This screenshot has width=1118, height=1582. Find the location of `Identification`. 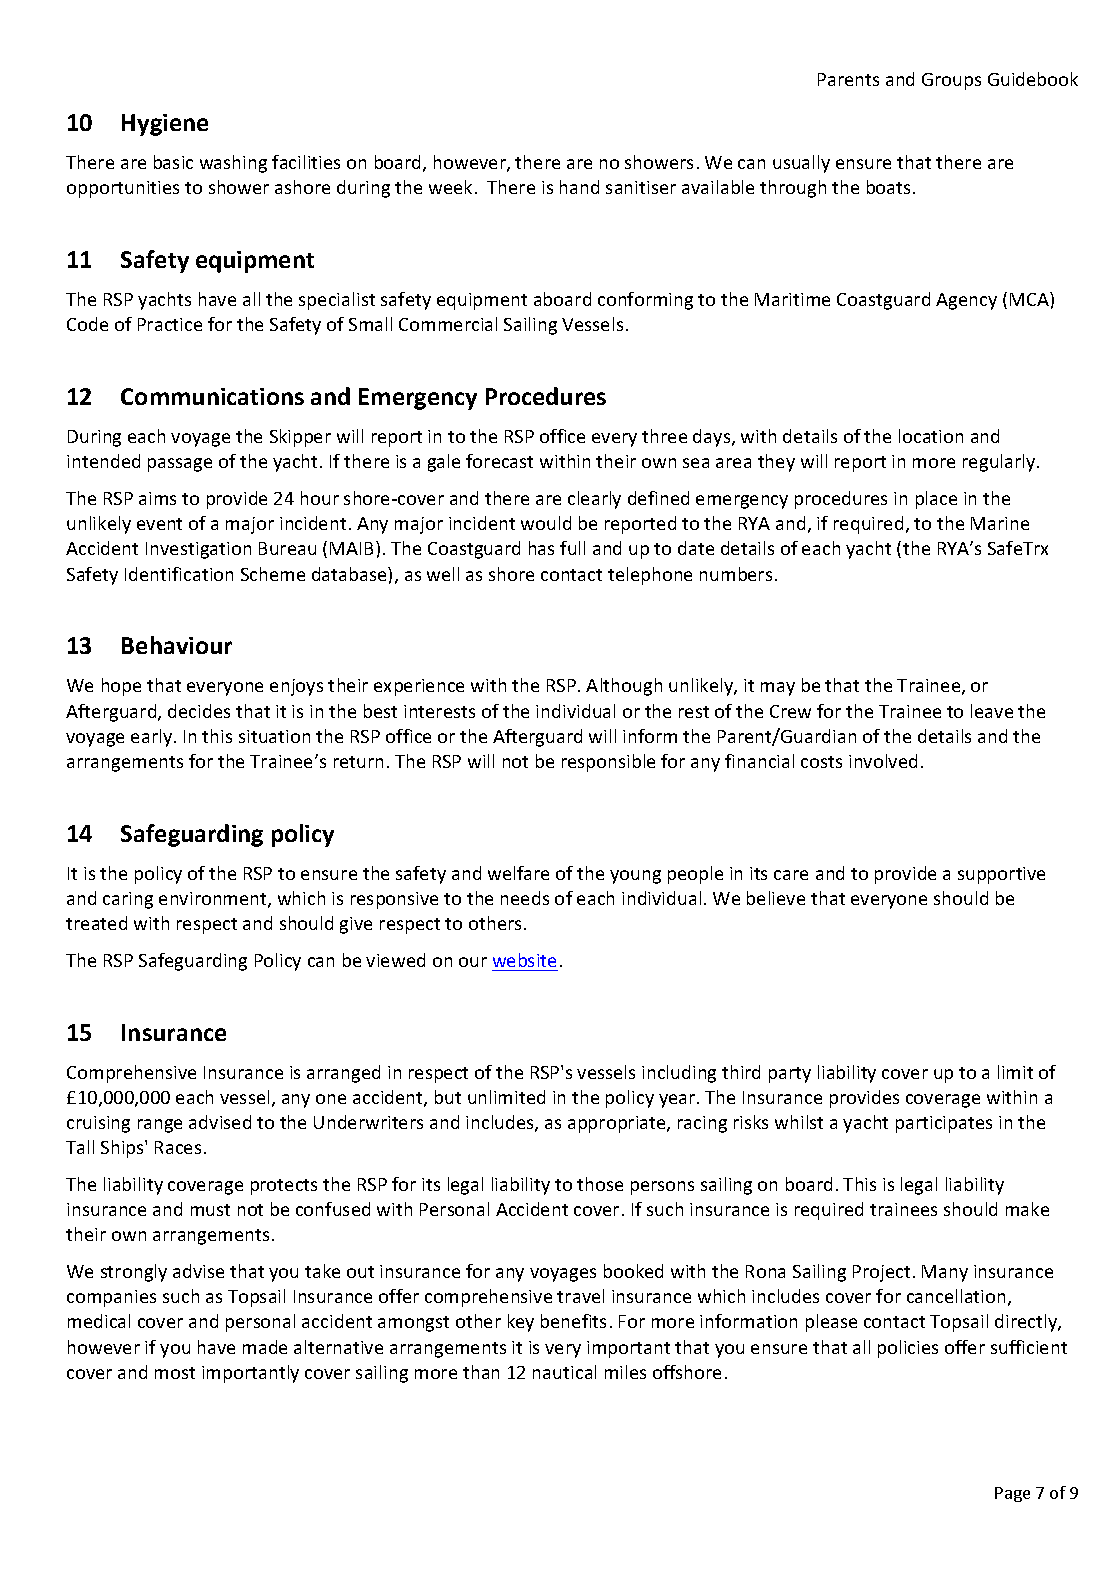

Identification is located at coordinates (179, 574).
